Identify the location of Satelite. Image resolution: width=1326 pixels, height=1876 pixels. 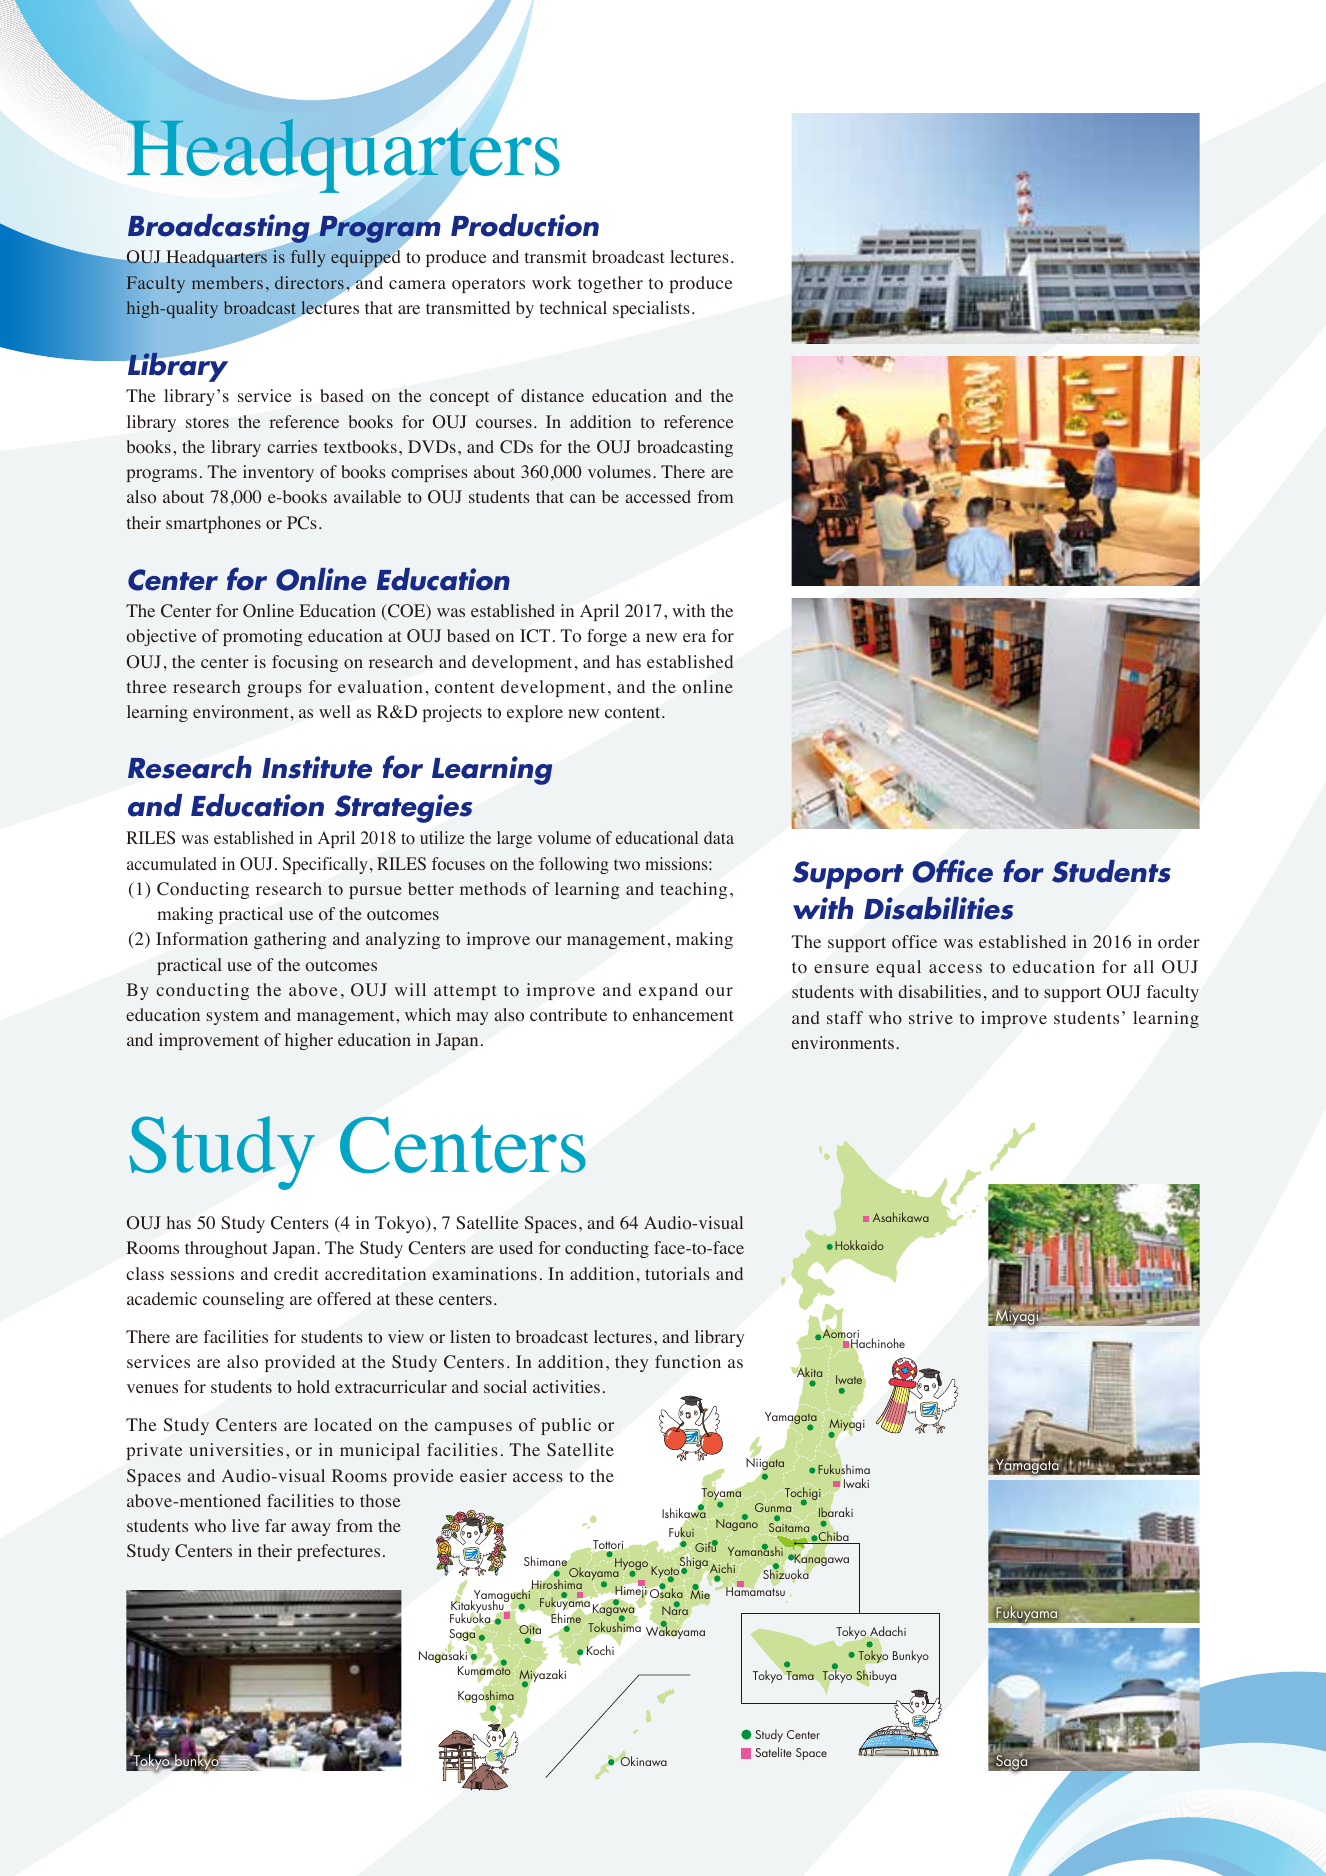
(773, 1752).
